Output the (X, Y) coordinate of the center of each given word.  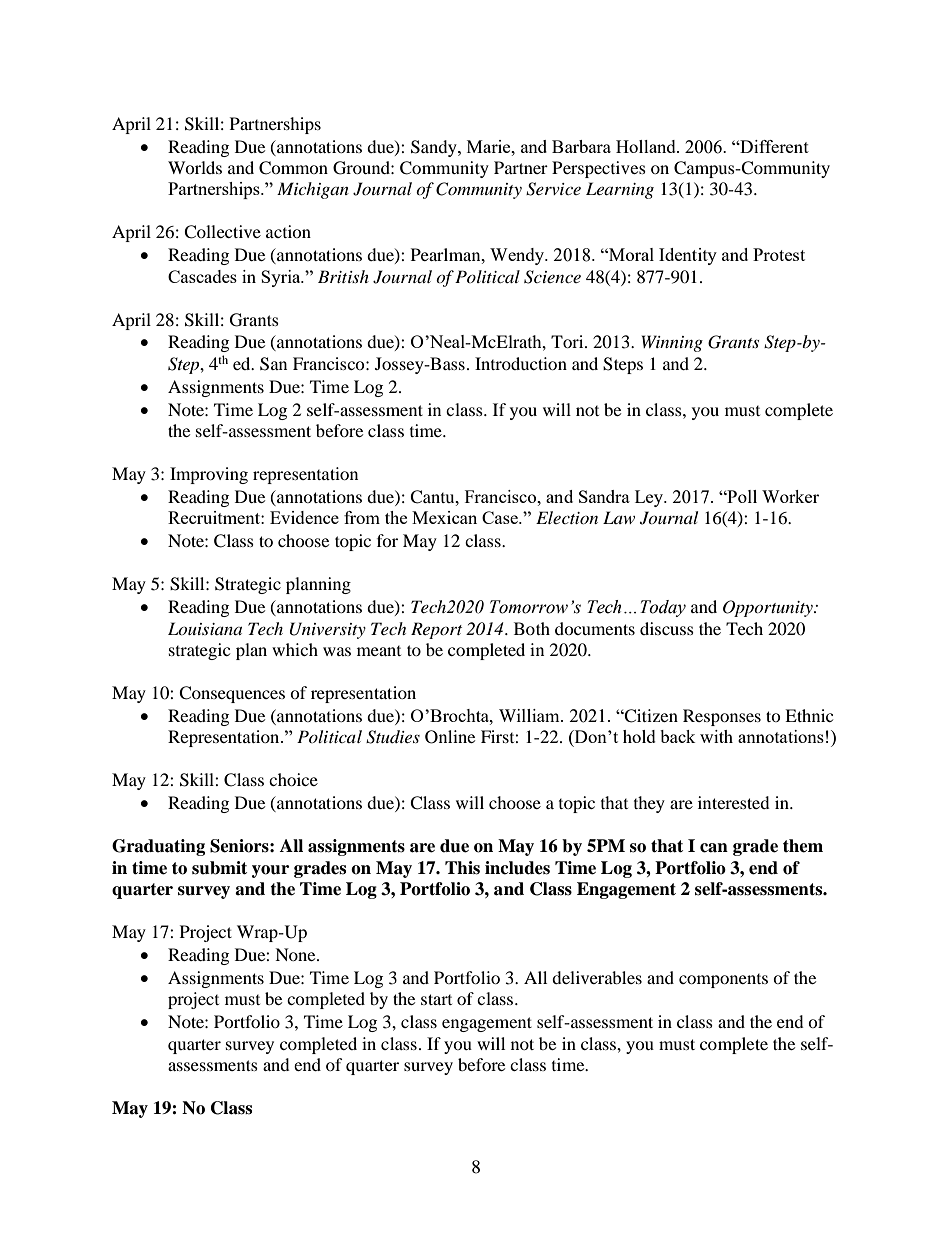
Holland (647, 146)
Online (450, 737)
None (296, 954)
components (723, 981)
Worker (790, 496)
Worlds (195, 167)
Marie (490, 146)
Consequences (232, 694)
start (436, 999)
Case (501, 517)
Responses (722, 717)
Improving (209, 475)
